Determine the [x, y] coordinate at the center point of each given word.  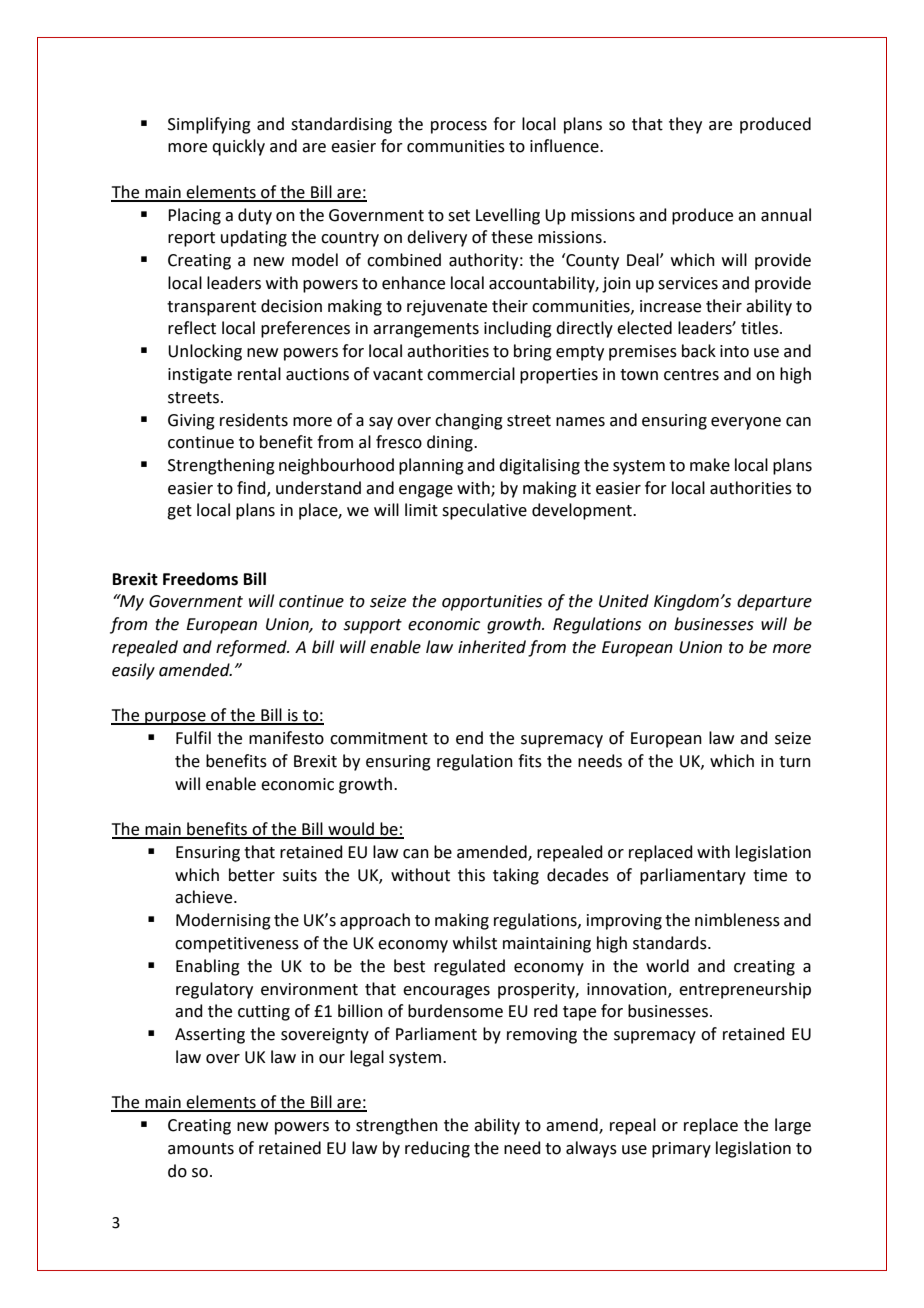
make [710, 465]
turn [795, 762]
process [459, 127]
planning [431, 466]
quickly [238, 147]
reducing [437, 1149]
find [252, 488]
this [471, 875]
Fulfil [193, 738]
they [685, 125]
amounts [201, 1149]
